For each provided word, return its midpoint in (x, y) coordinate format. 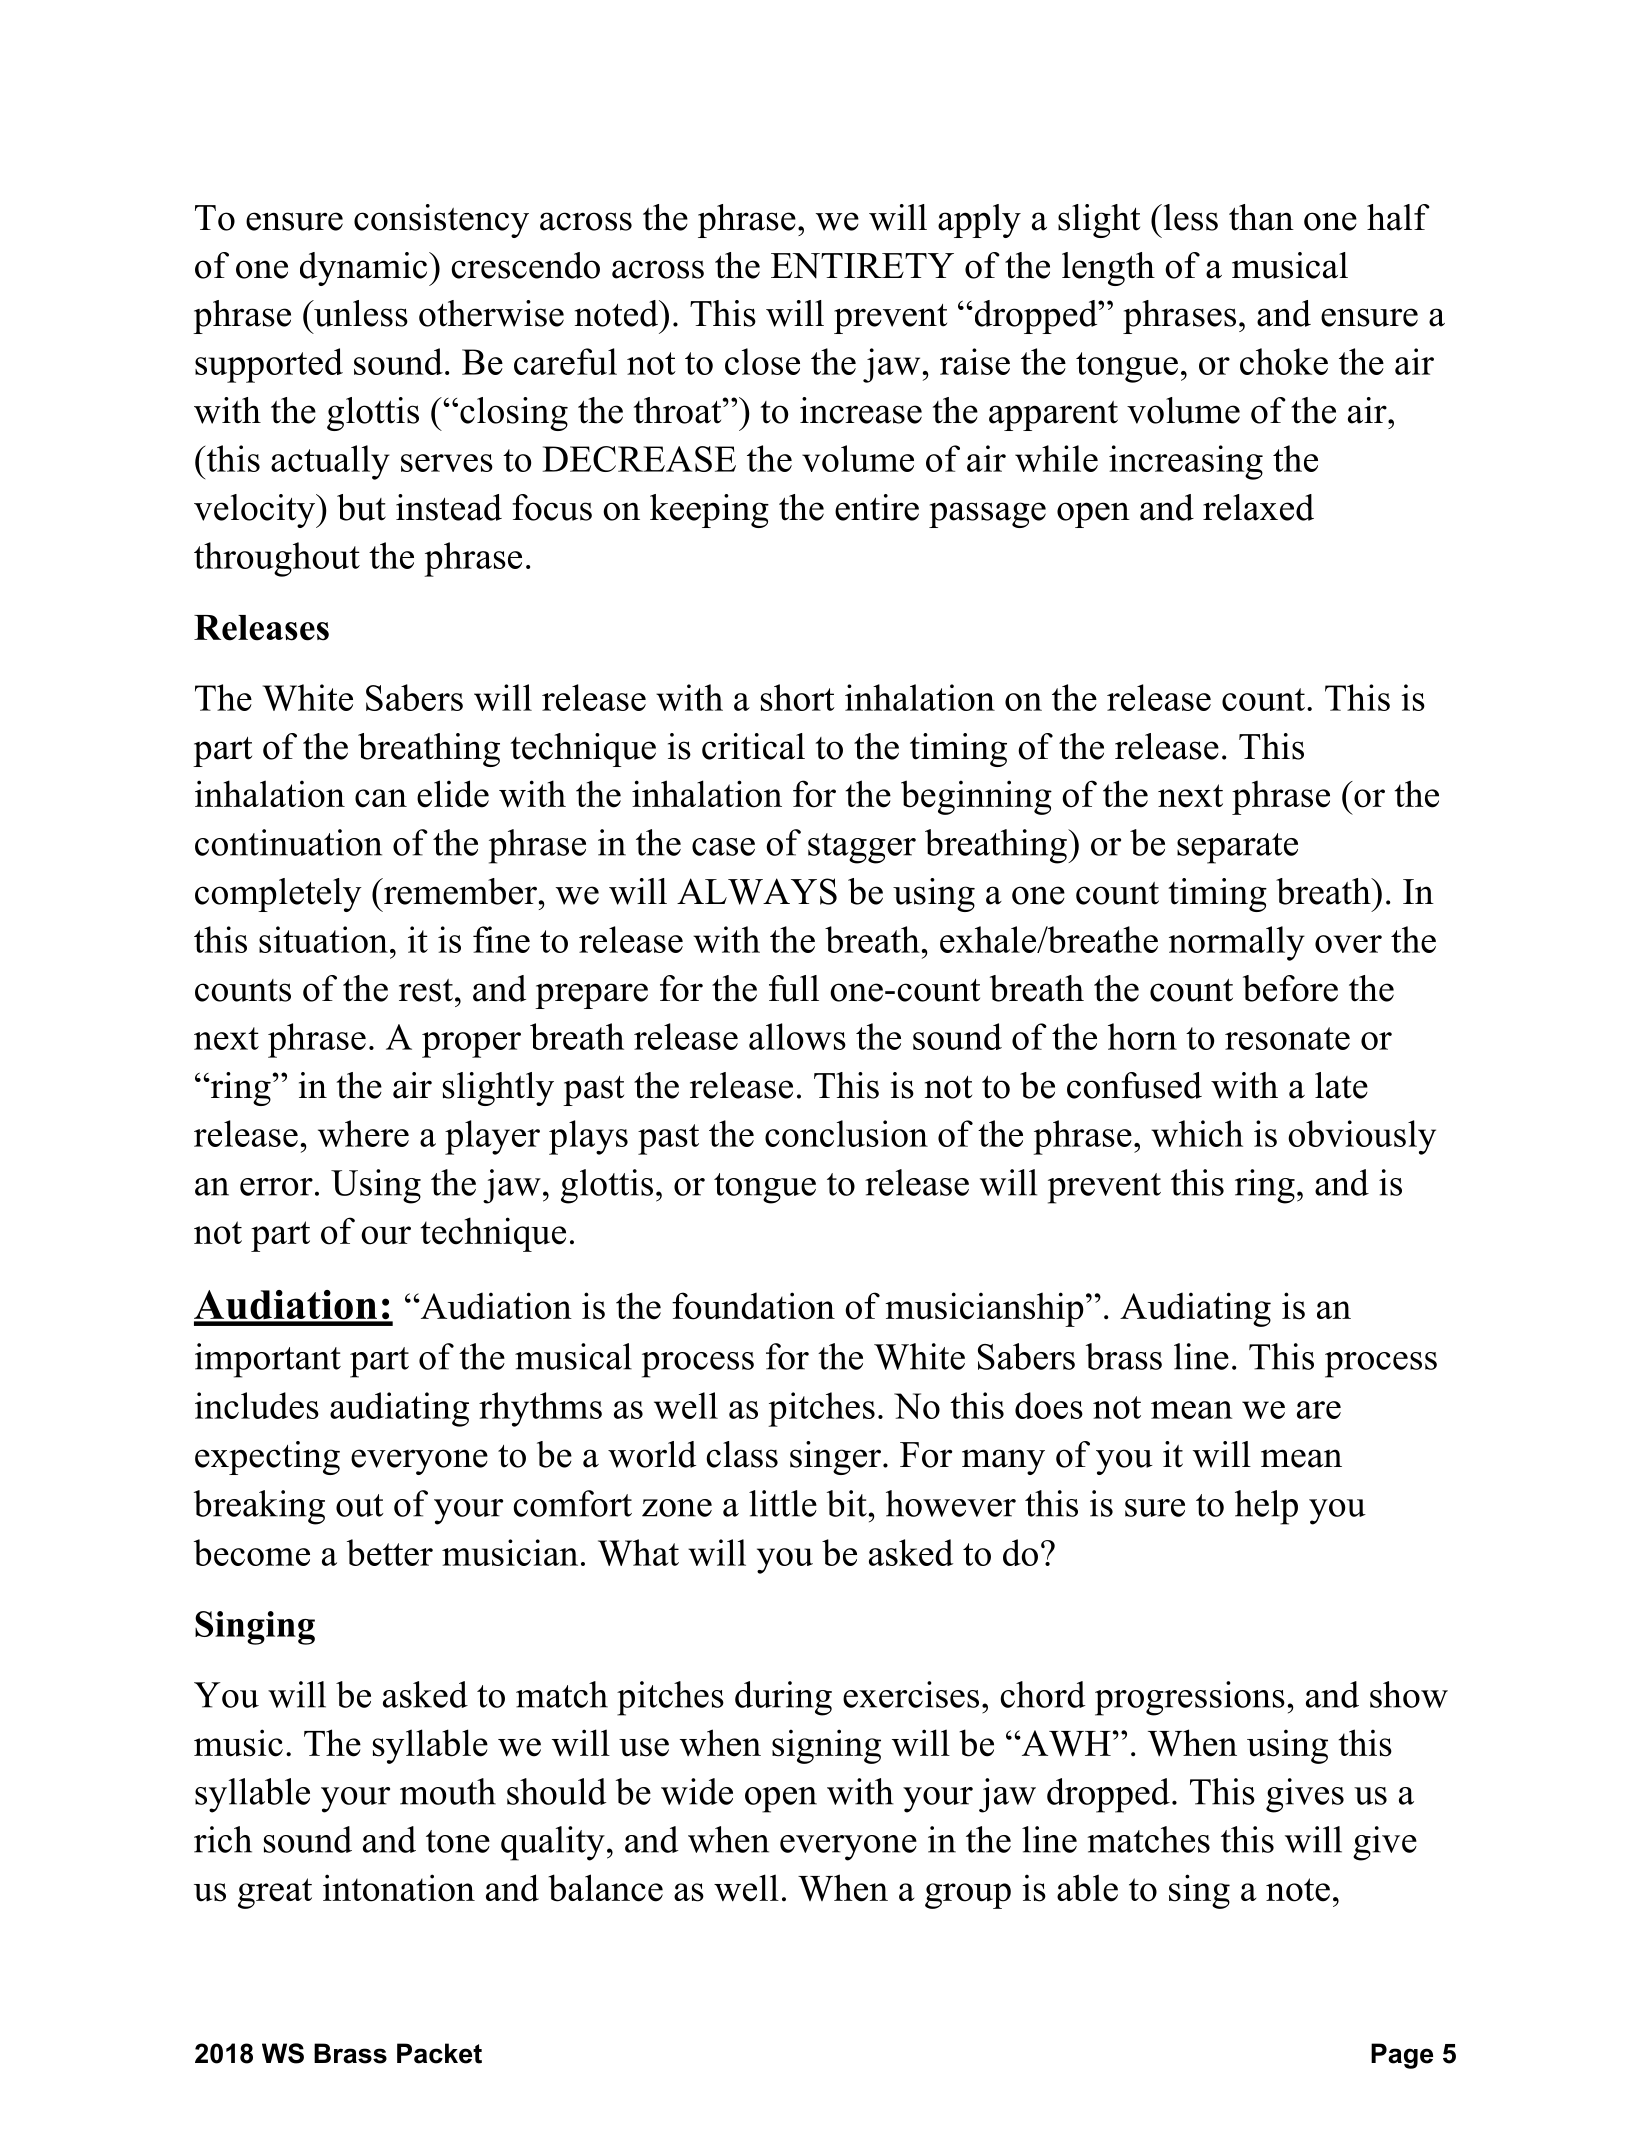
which (1197, 1133)
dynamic (365, 269)
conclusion (846, 1133)
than (1261, 217)
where (363, 1133)
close (762, 361)
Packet (439, 2053)
